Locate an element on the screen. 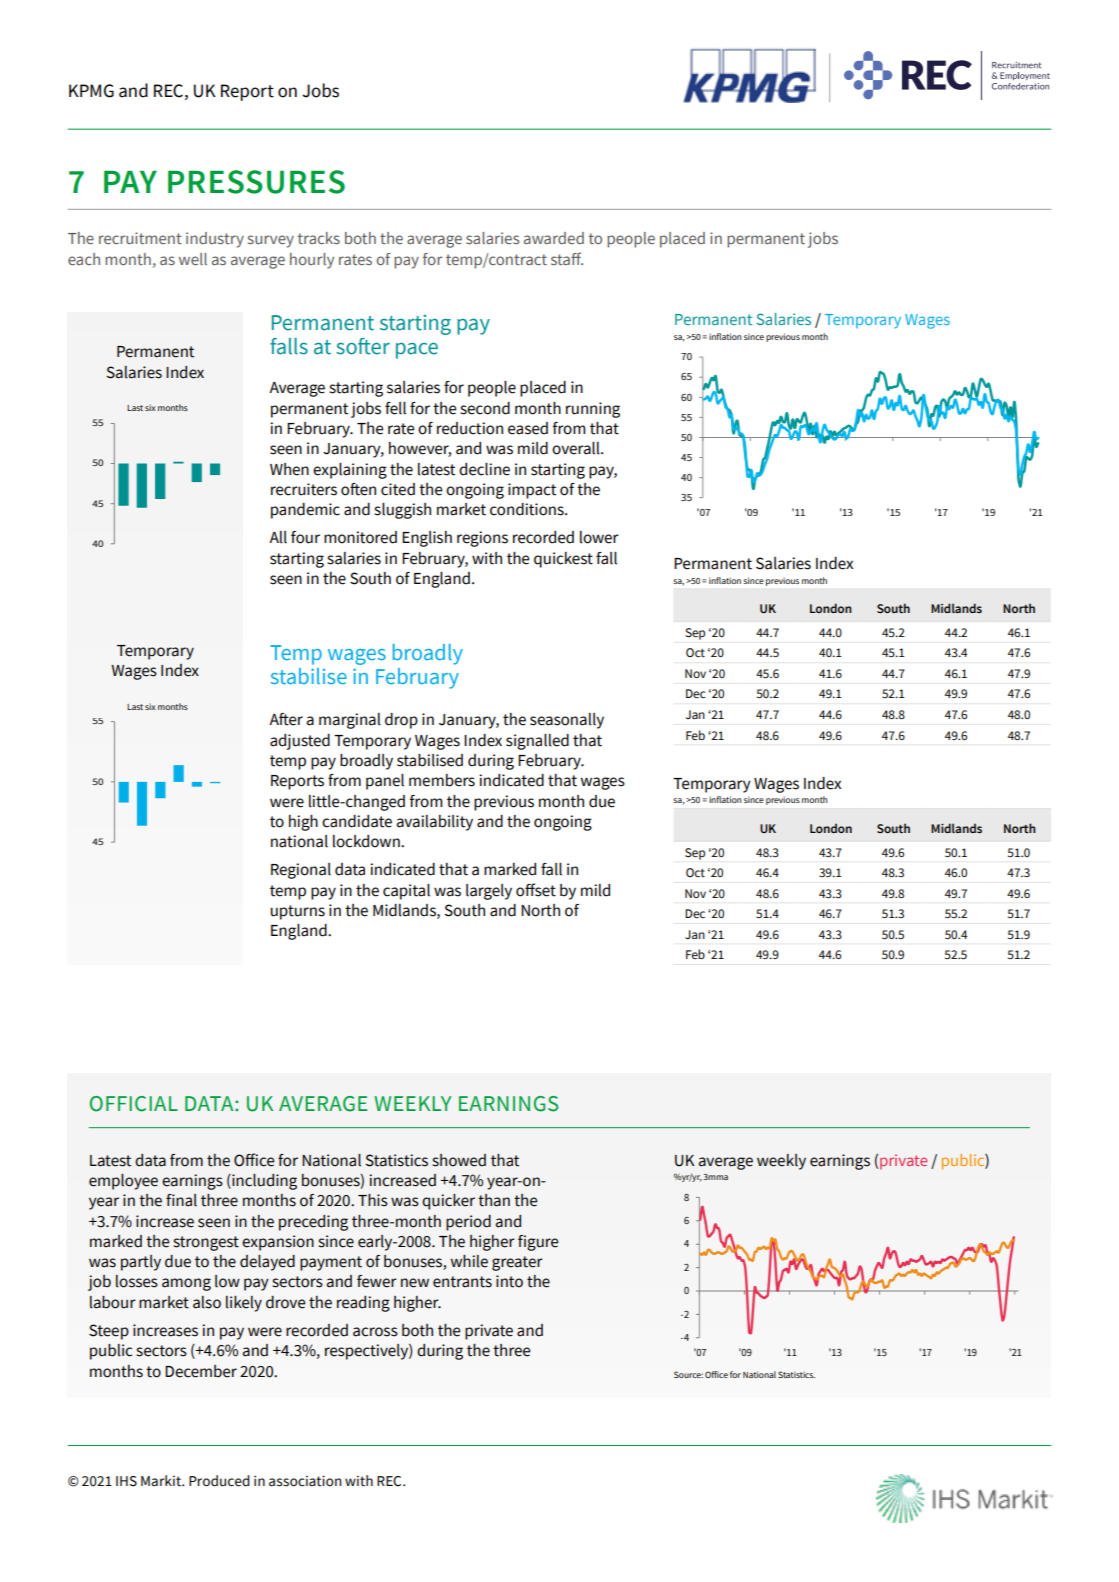 Image resolution: width=1119 pixels, height=1582 pixels. awarded is located at coordinates (554, 238).
